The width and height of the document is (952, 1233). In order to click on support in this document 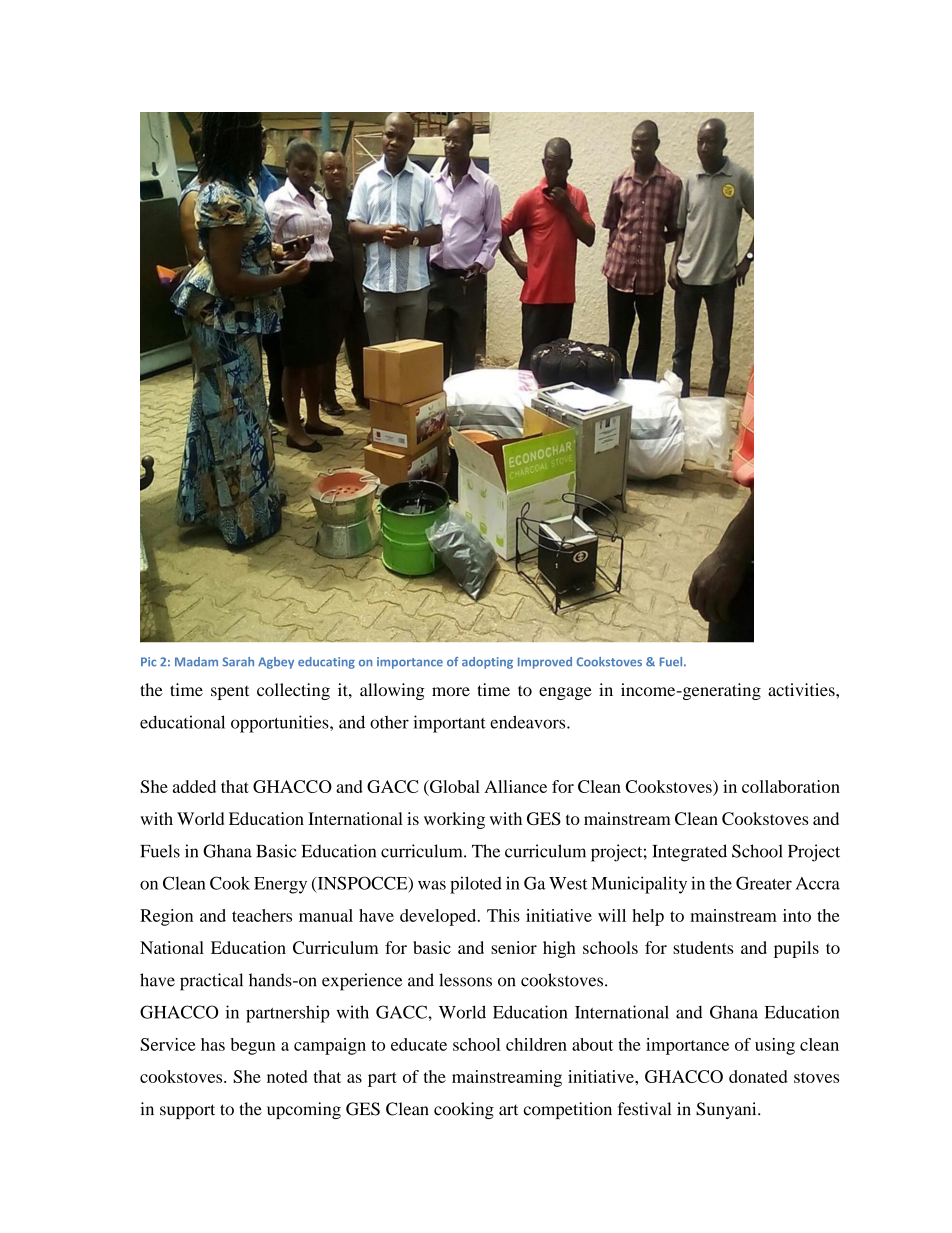, I will do `click(187, 1111)`.
